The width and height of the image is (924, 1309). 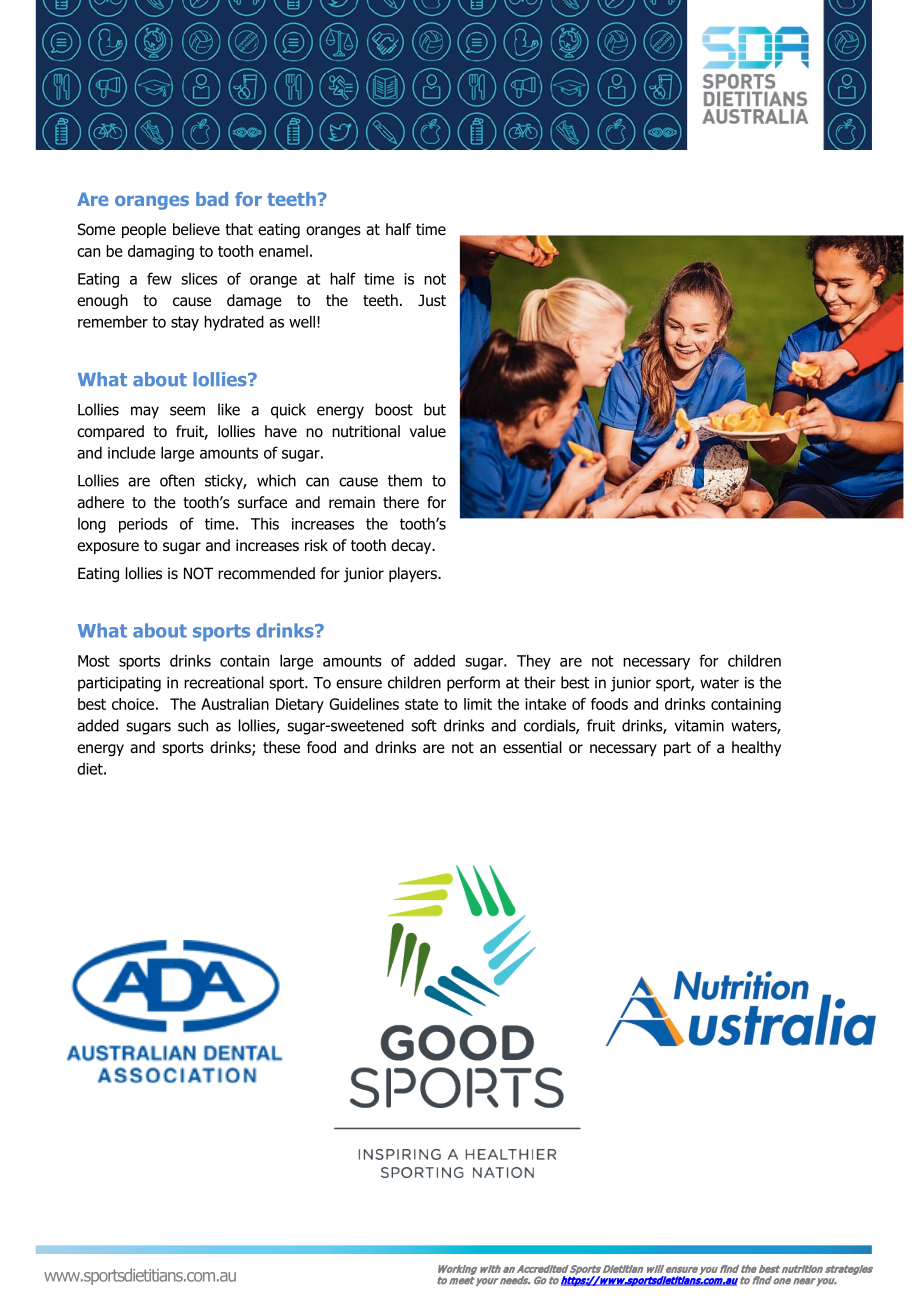 I want to click on value, so click(x=428, y=431).
